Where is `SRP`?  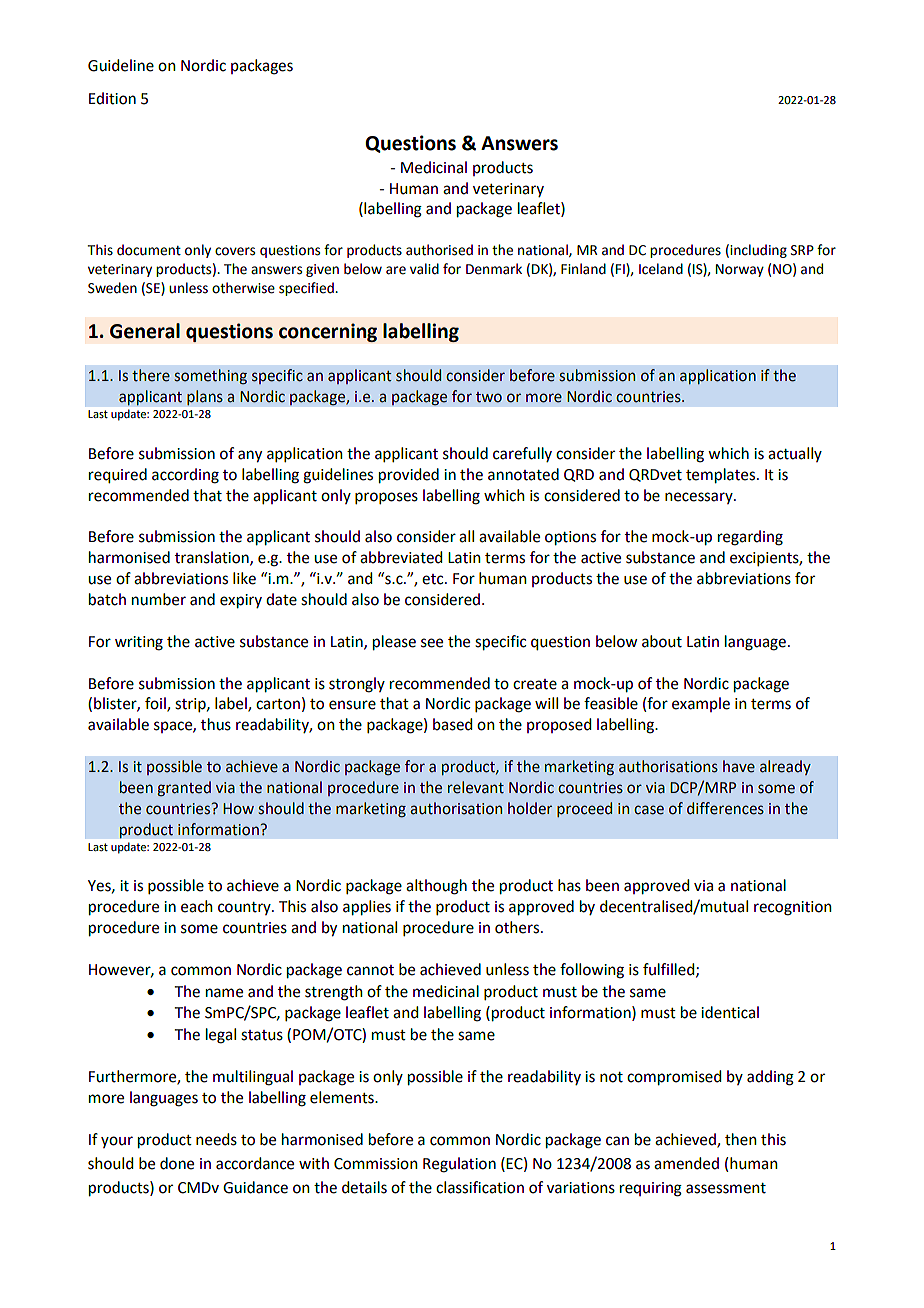 SRP is located at coordinates (802, 250).
